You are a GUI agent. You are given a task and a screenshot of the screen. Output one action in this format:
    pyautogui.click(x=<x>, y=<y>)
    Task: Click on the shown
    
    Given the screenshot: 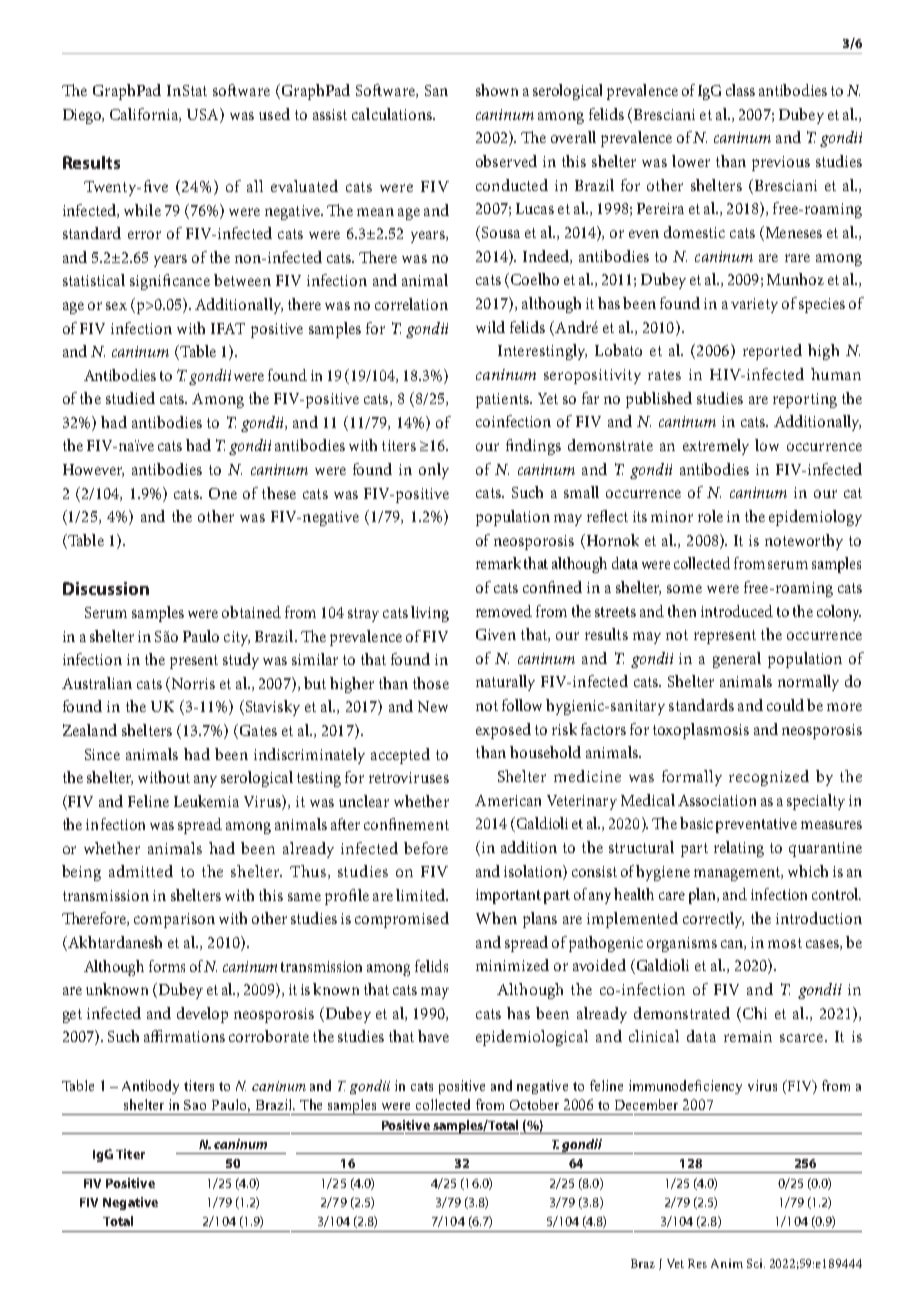 What is the action you would take?
    pyautogui.click(x=497, y=90)
